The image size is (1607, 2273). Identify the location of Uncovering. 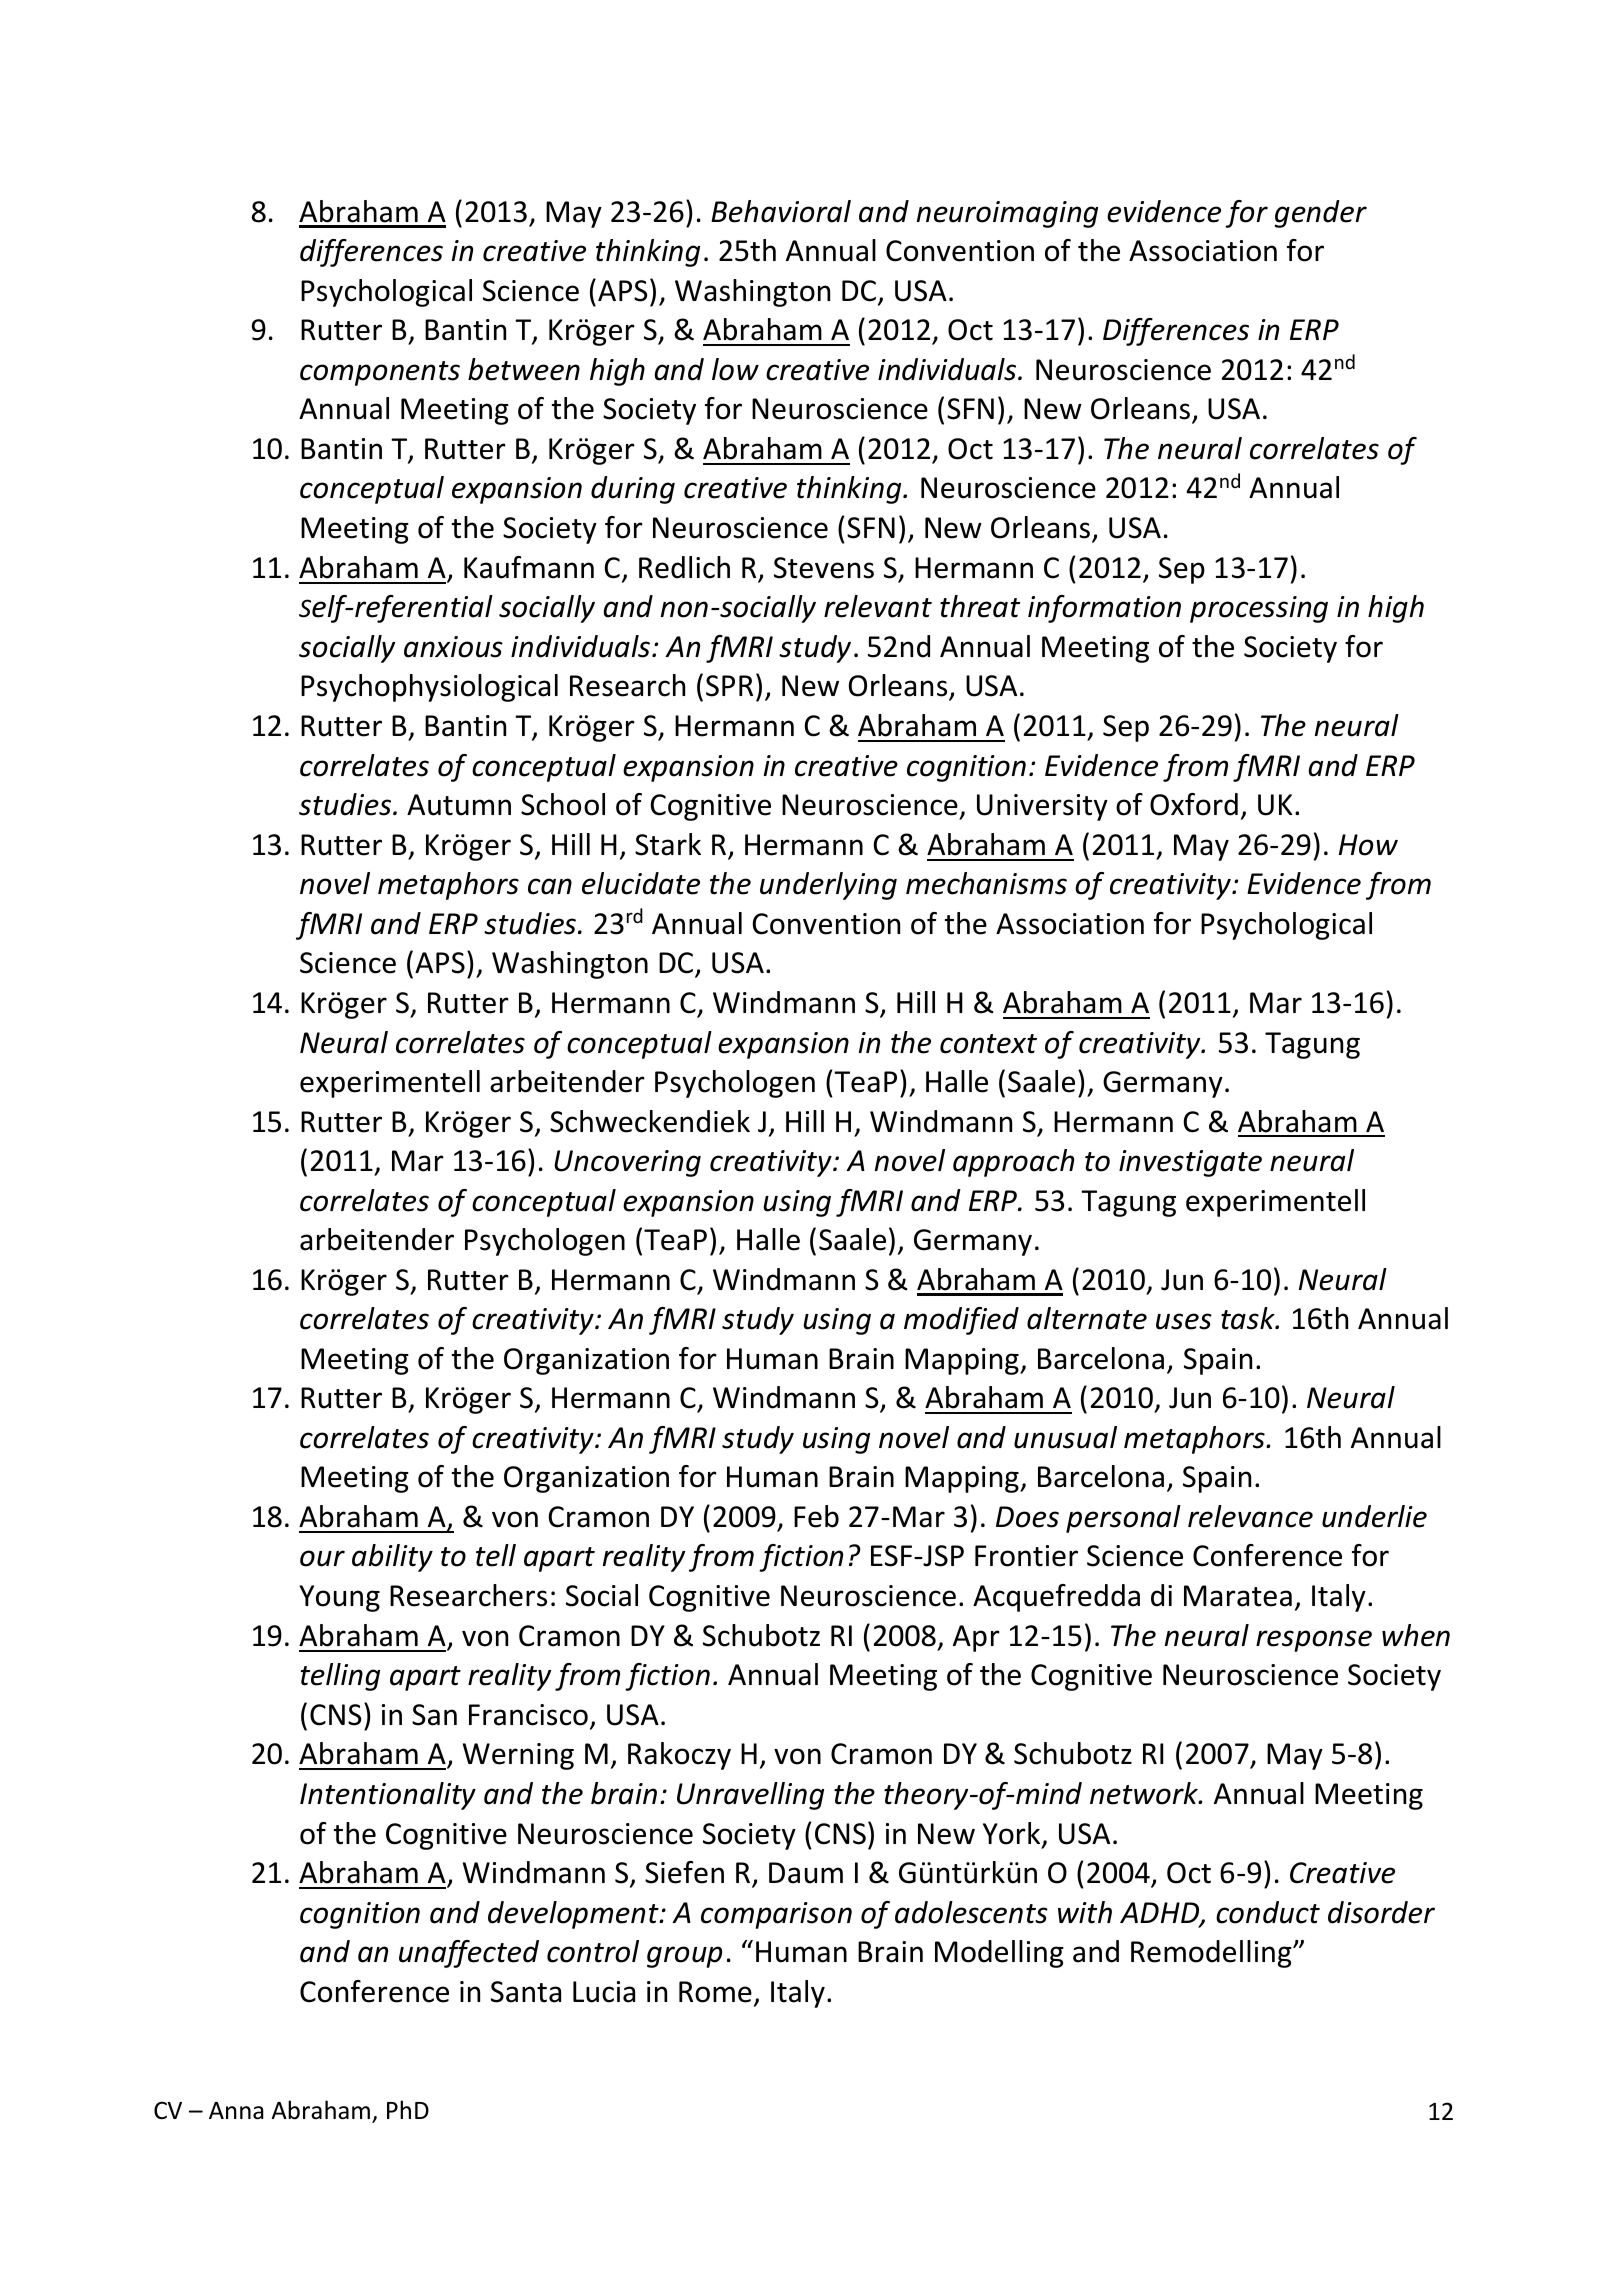
(627, 1163).
